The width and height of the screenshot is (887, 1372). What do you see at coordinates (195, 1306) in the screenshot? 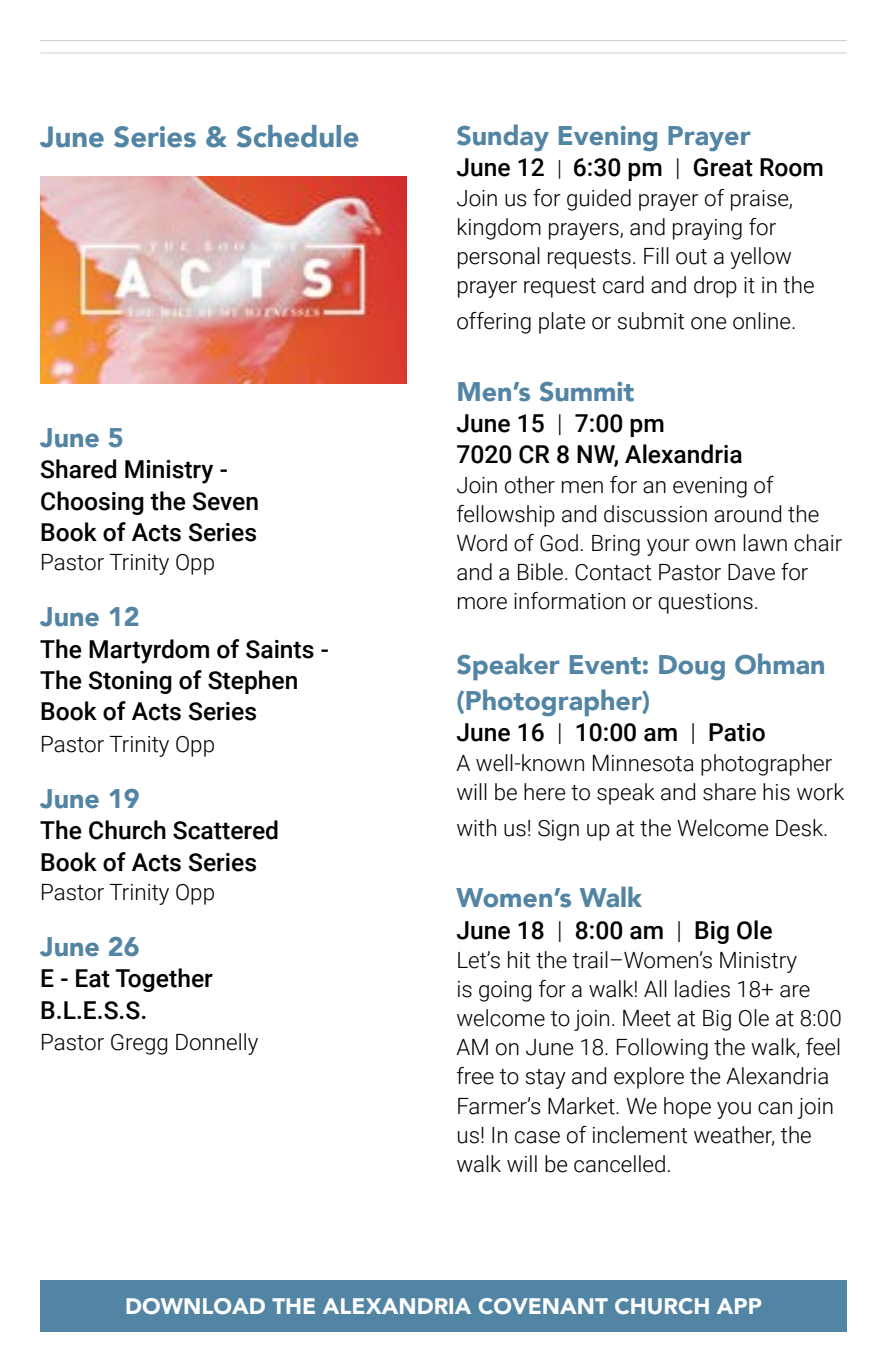
I see `DOWNLOAD` at bounding box center [195, 1306].
